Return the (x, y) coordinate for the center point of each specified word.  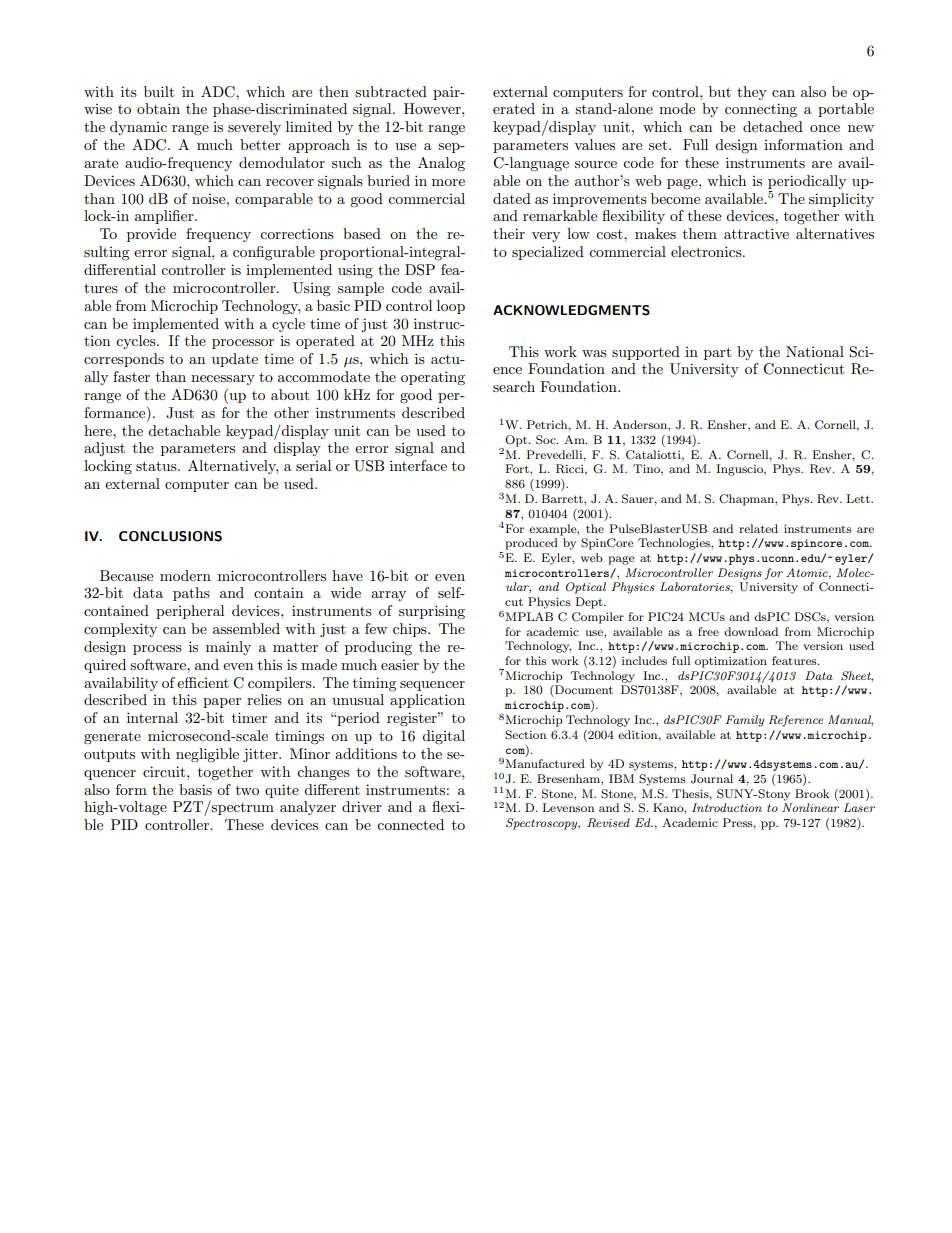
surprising (432, 612)
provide (151, 235)
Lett (859, 498)
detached (773, 126)
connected (410, 824)
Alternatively (233, 467)
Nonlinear (810, 807)
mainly (228, 648)
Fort (518, 468)
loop (451, 307)
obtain (158, 108)
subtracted (391, 91)
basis (195, 789)
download (751, 631)
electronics (707, 251)
